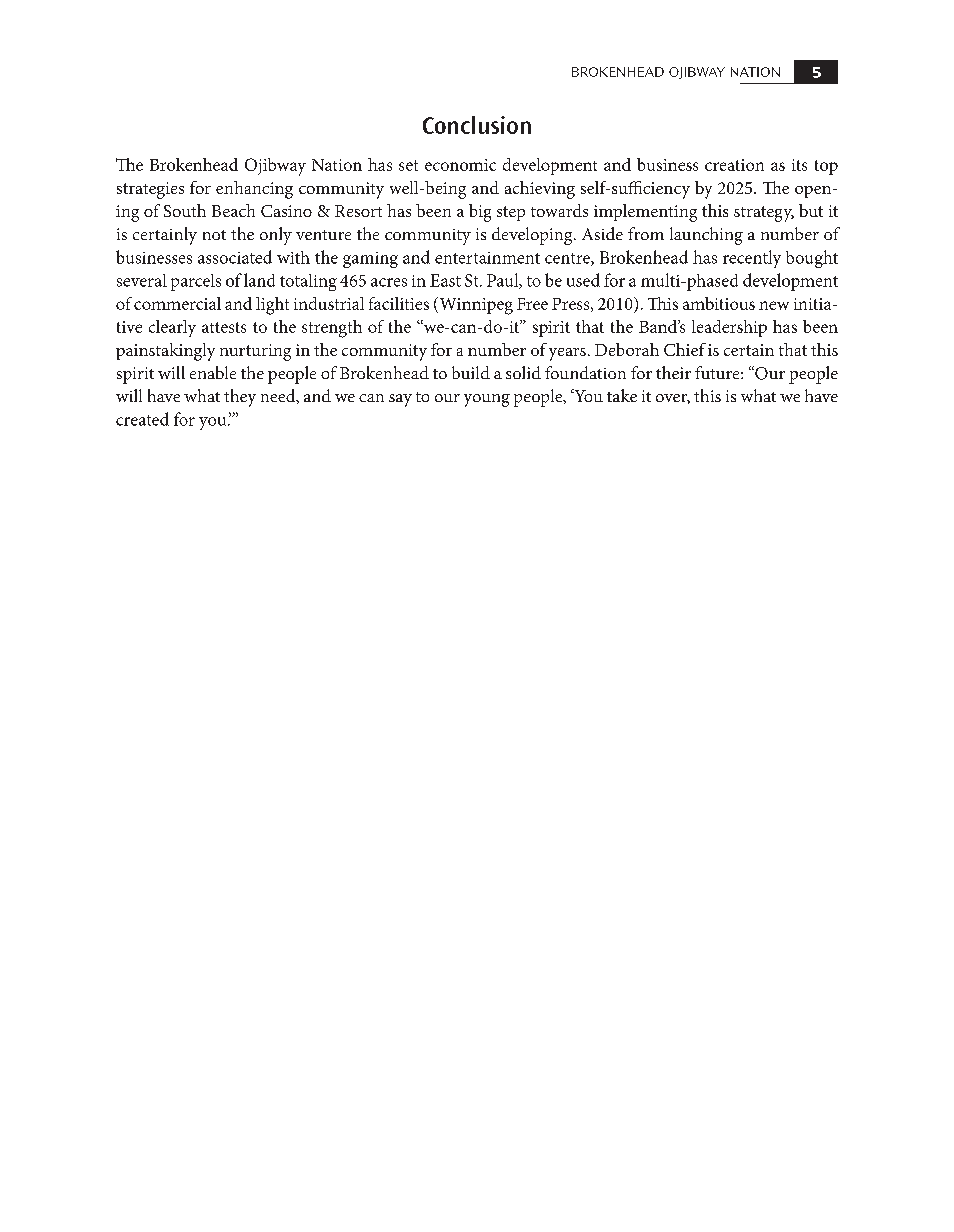  What do you see at coordinates (408, 165) in the document?
I see `set` at bounding box center [408, 165].
